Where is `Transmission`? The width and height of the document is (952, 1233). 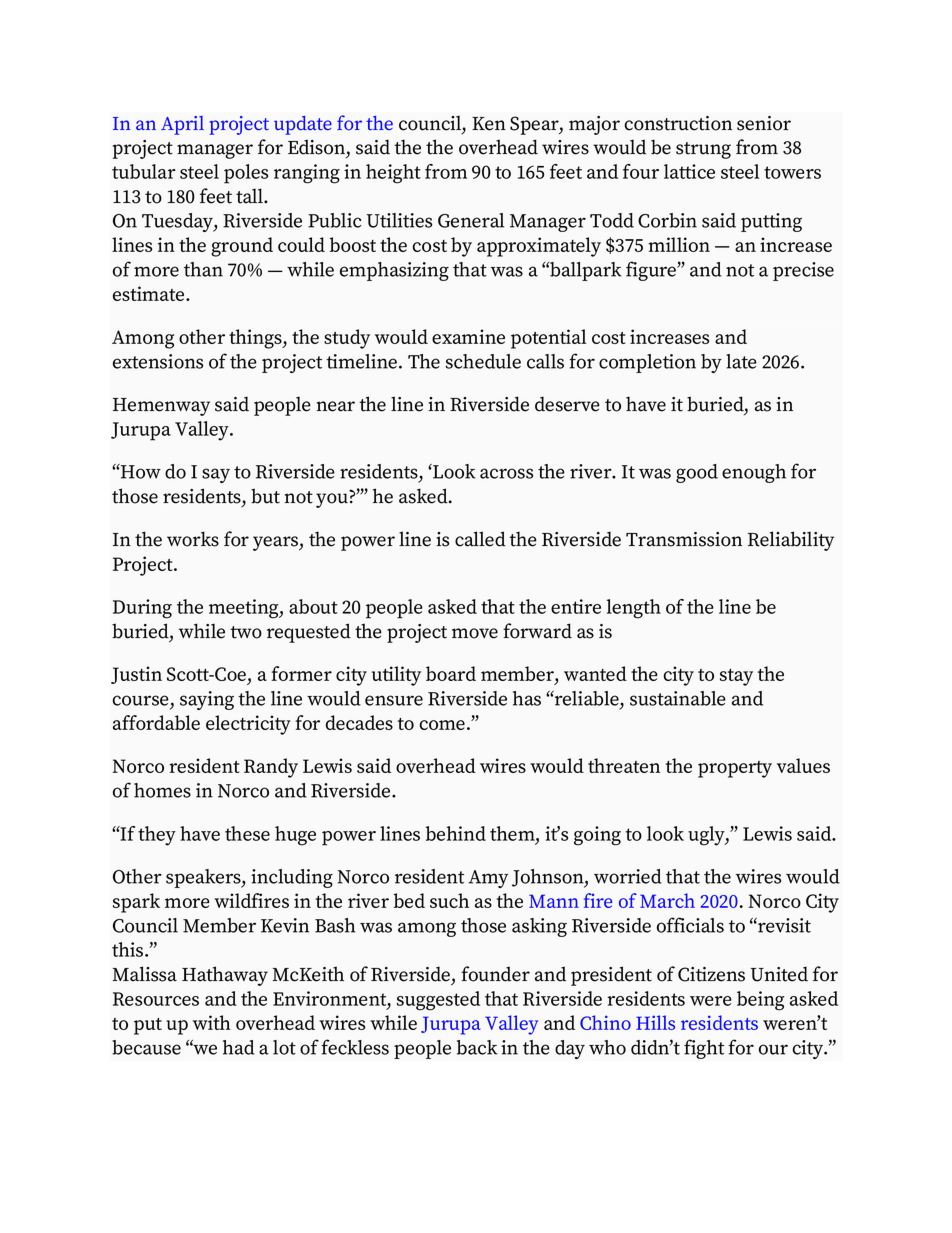 Transmission is located at coordinates (684, 539).
